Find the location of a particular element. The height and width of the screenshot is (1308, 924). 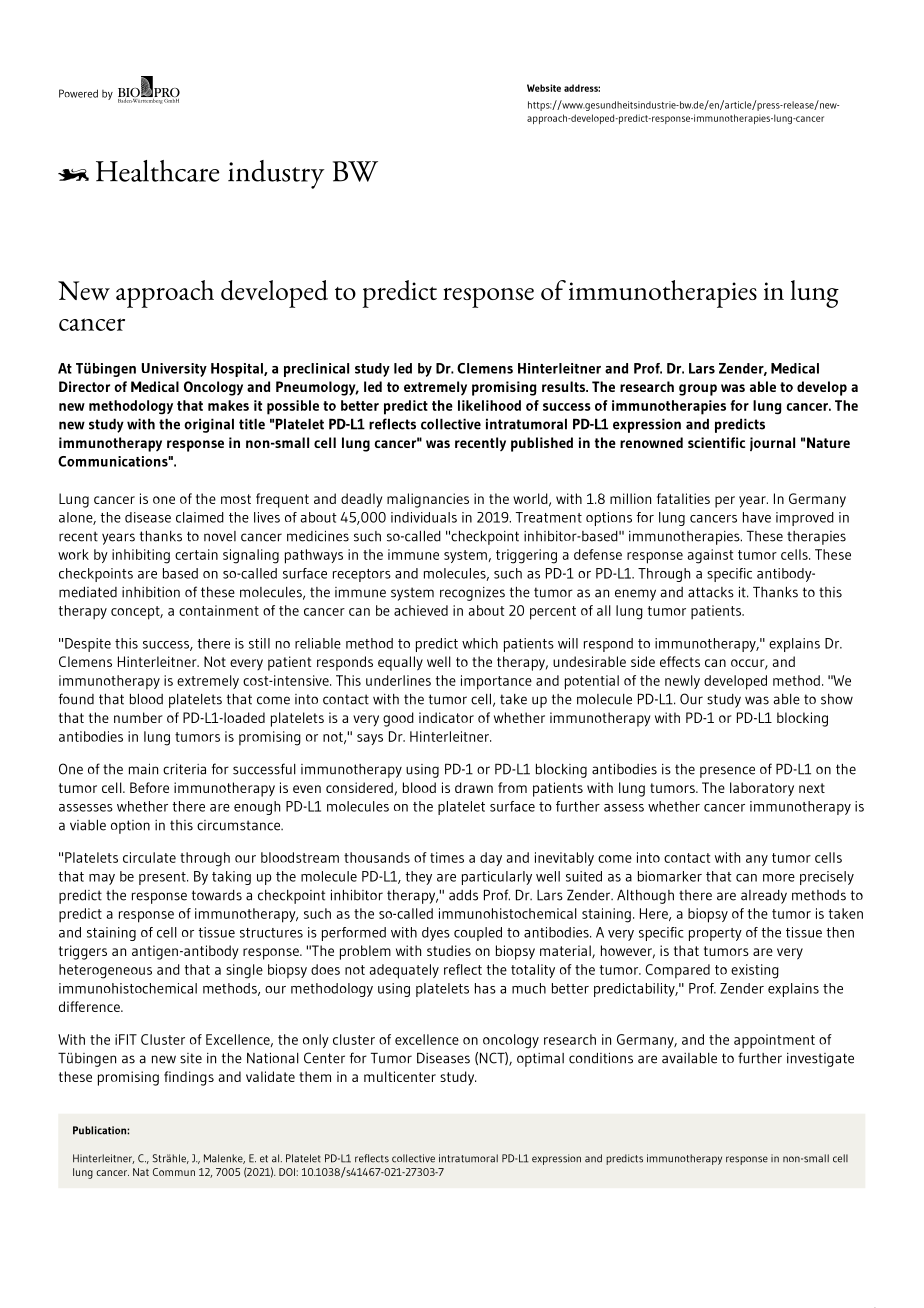

adds is located at coordinates (463, 895).
